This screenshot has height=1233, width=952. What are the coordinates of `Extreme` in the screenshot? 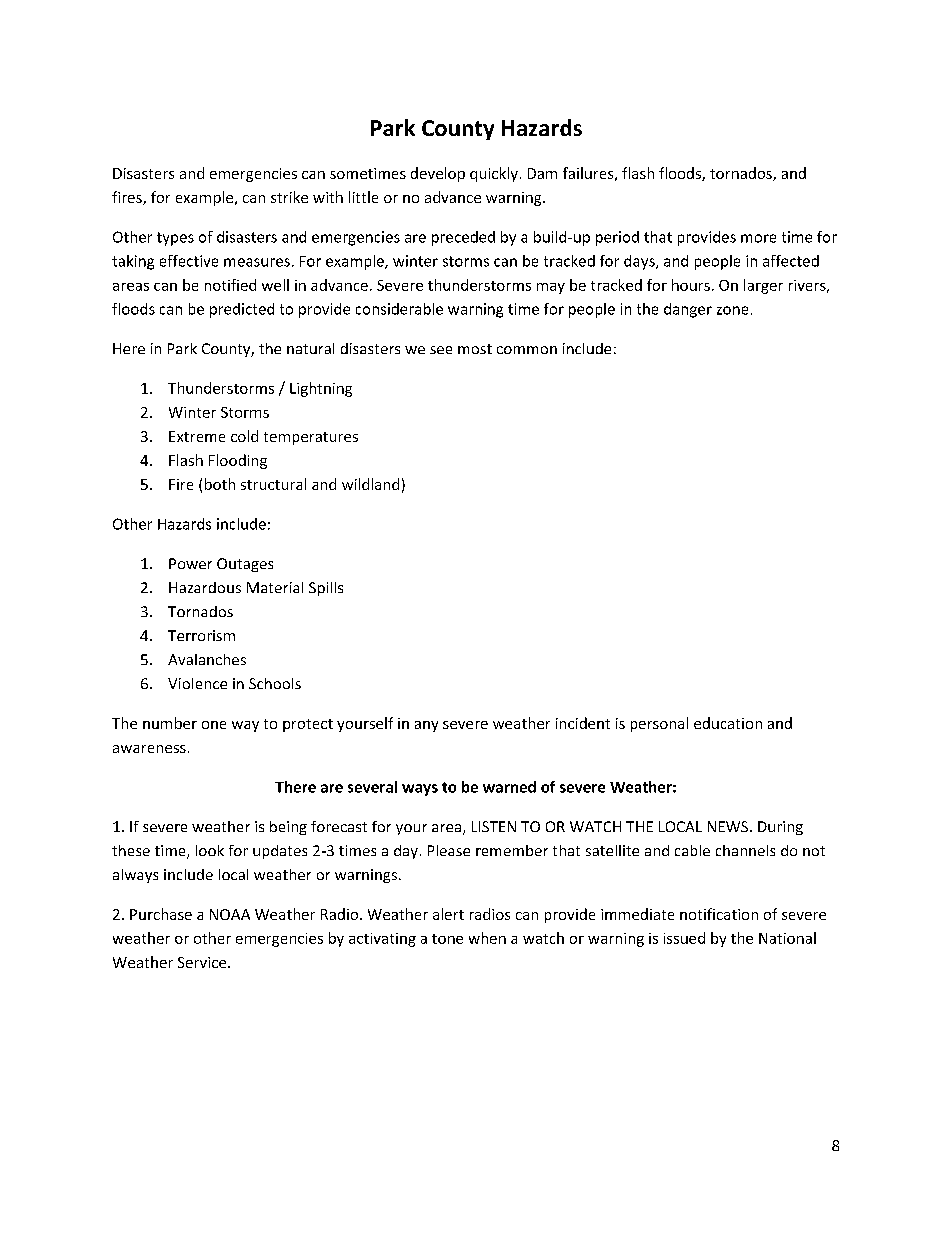 It's located at (197, 436).
